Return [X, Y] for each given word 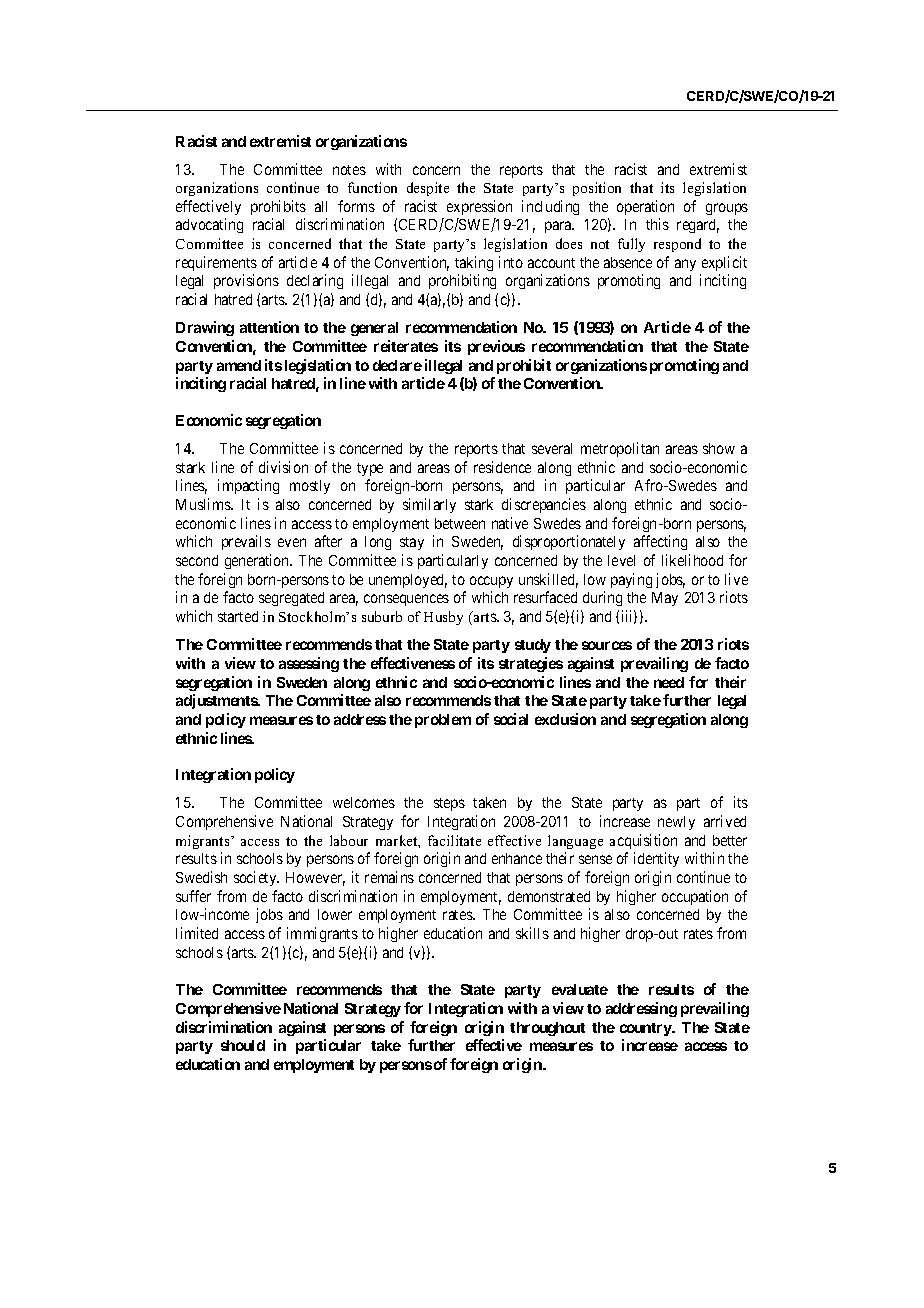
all [321, 206]
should [243, 1045]
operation [645, 207]
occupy [491, 582]
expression [479, 207]
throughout [547, 1029]
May [665, 599]
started [238, 616]
